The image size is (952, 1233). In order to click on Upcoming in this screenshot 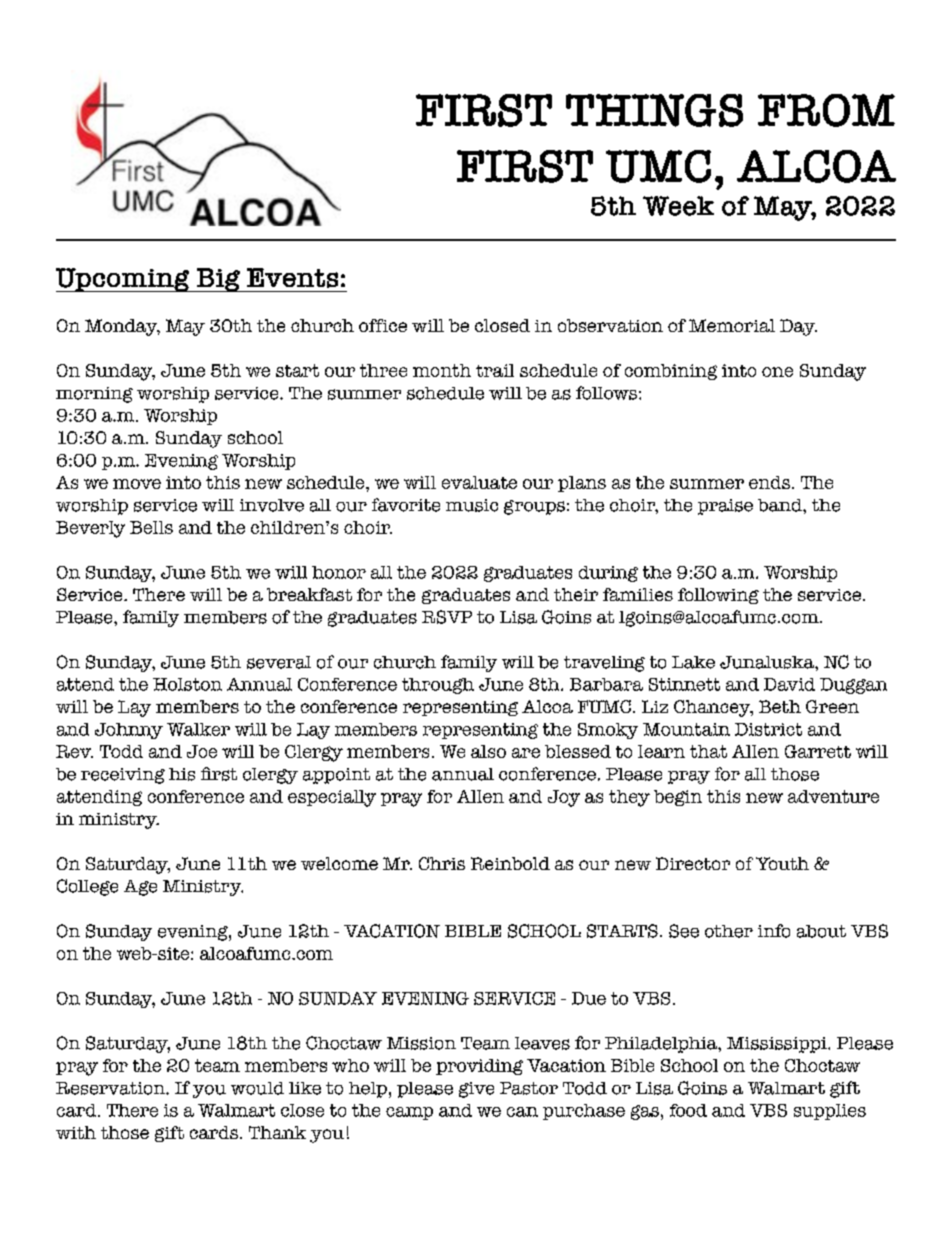, I will do `click(124, 280)`.
